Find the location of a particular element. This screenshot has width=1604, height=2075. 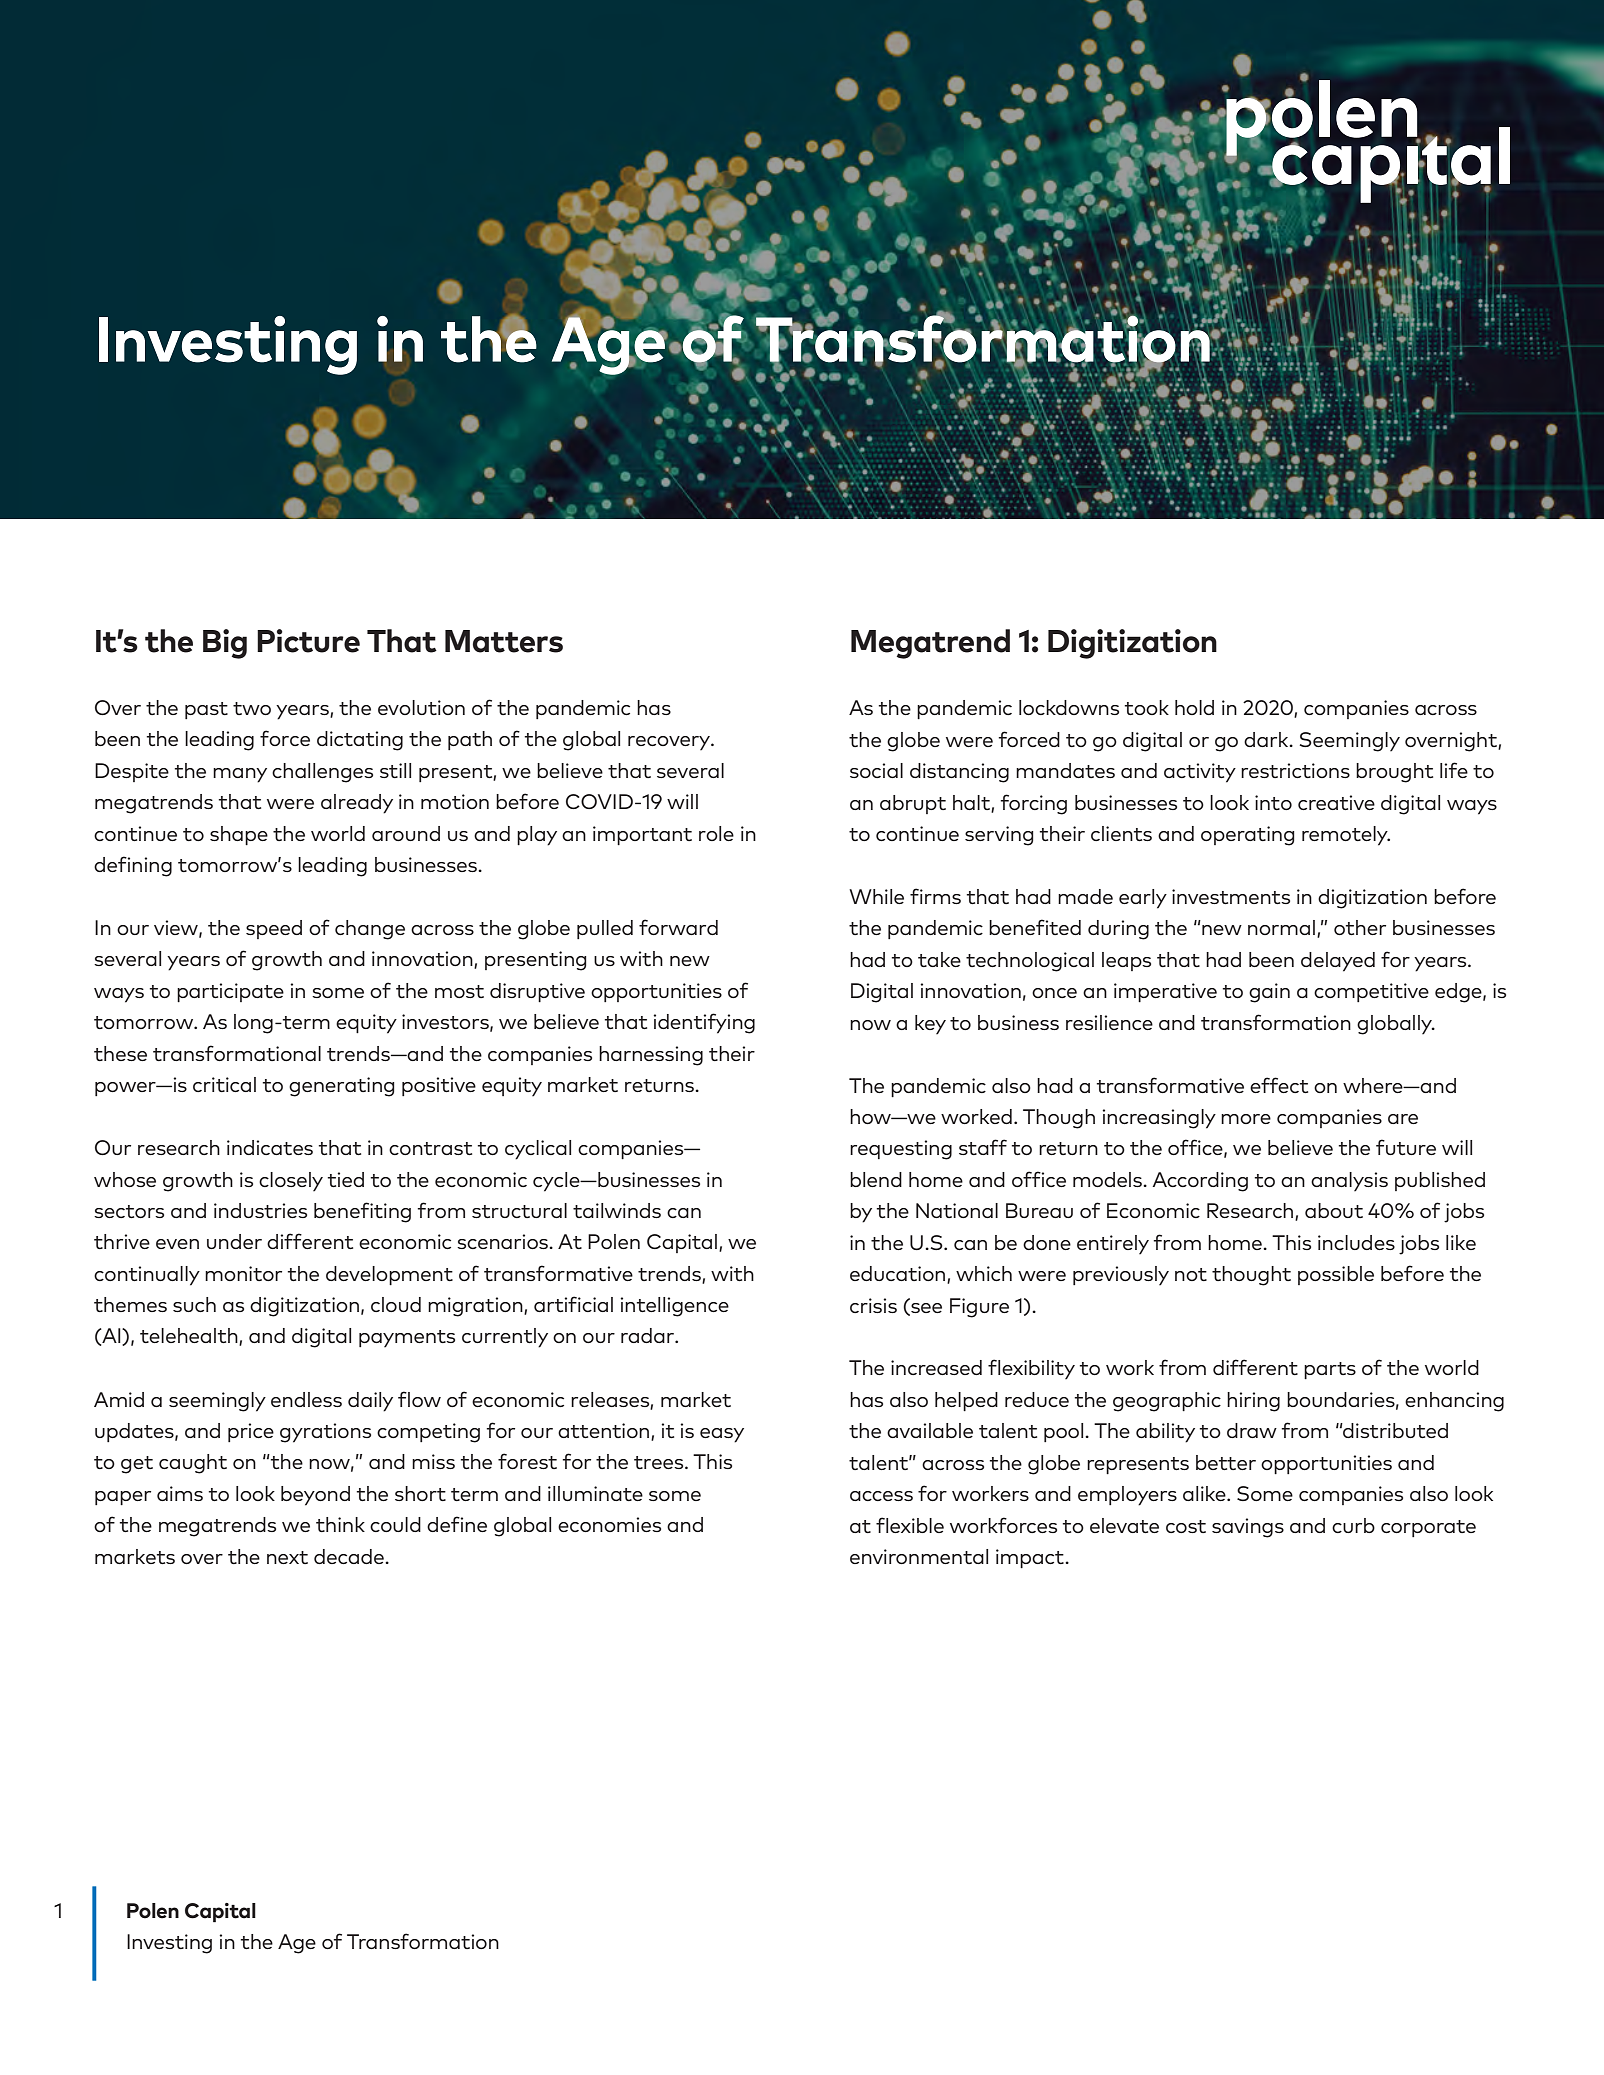

effect is located at coordinates (1279, 1085).
